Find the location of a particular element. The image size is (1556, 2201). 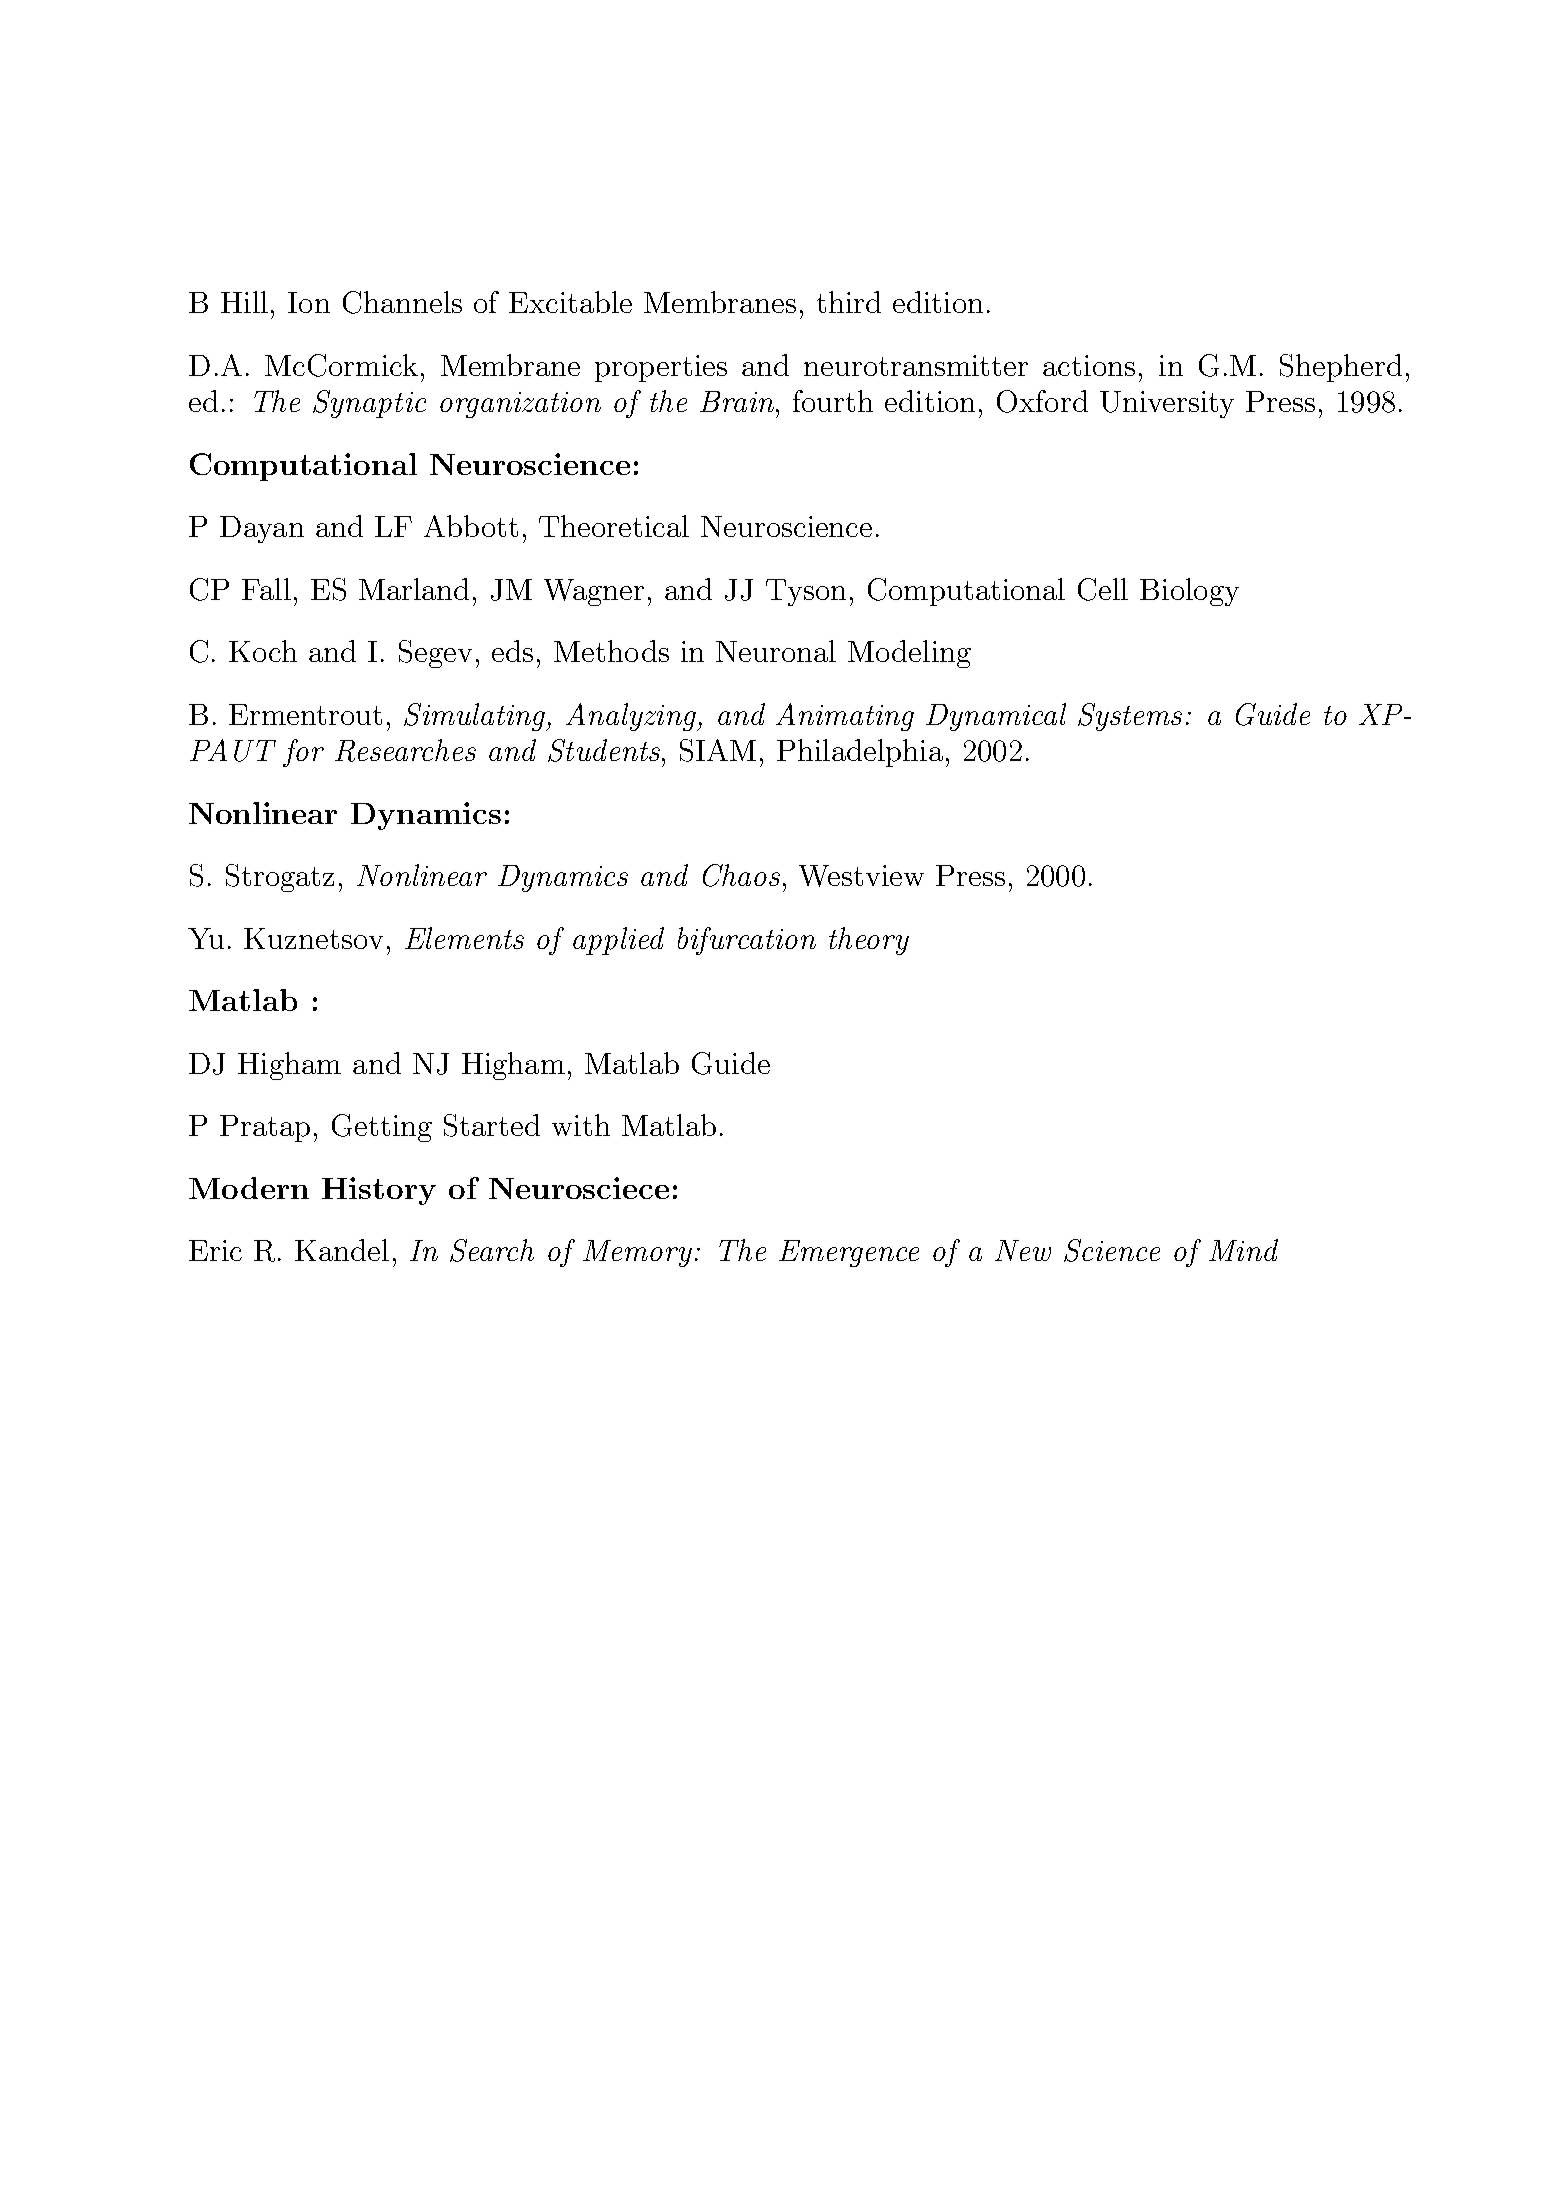

History is located at coordinates (379, 1191).
